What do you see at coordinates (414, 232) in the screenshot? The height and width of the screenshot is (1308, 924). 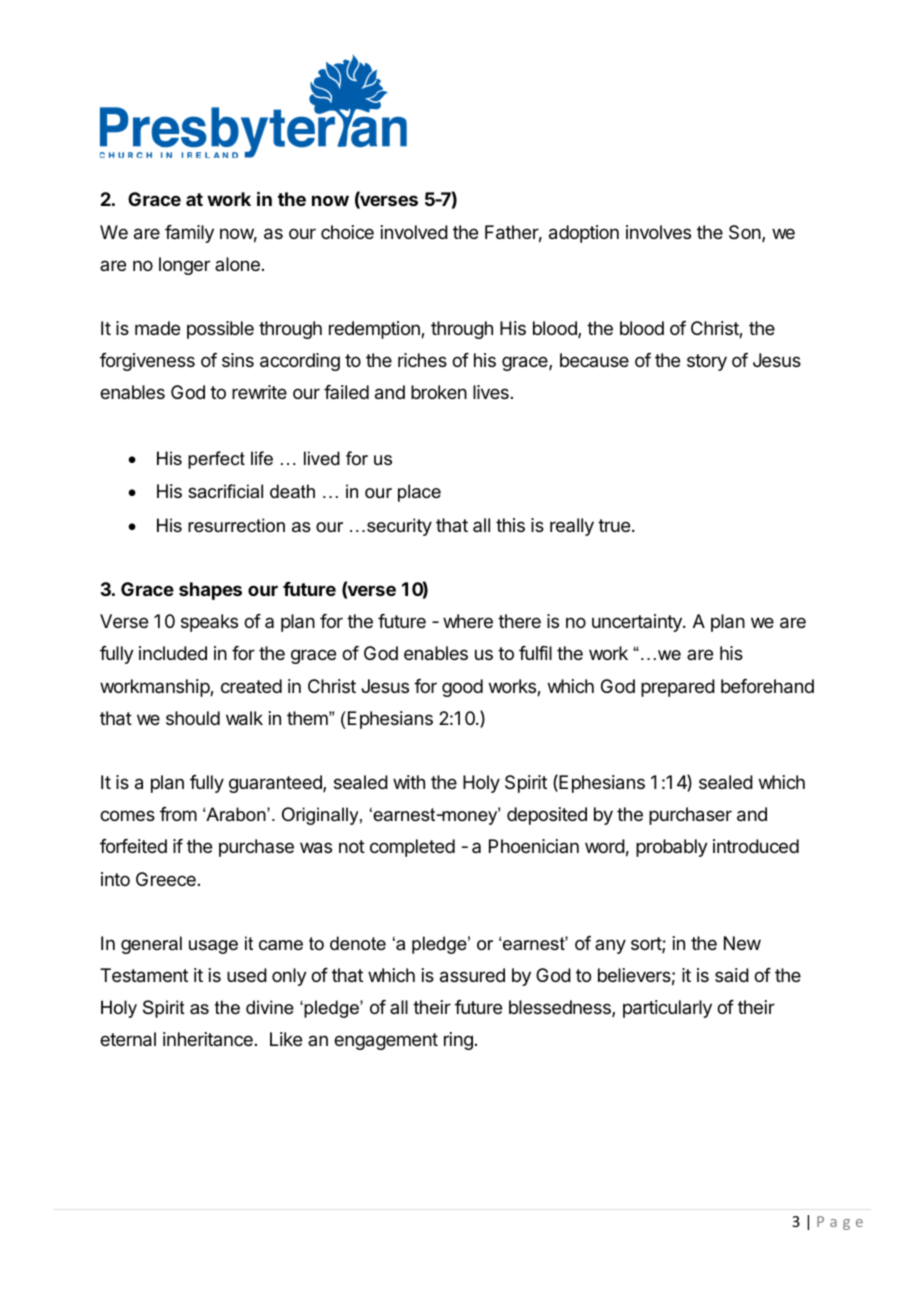 I see `involved` at bounding box center [414, 232].
